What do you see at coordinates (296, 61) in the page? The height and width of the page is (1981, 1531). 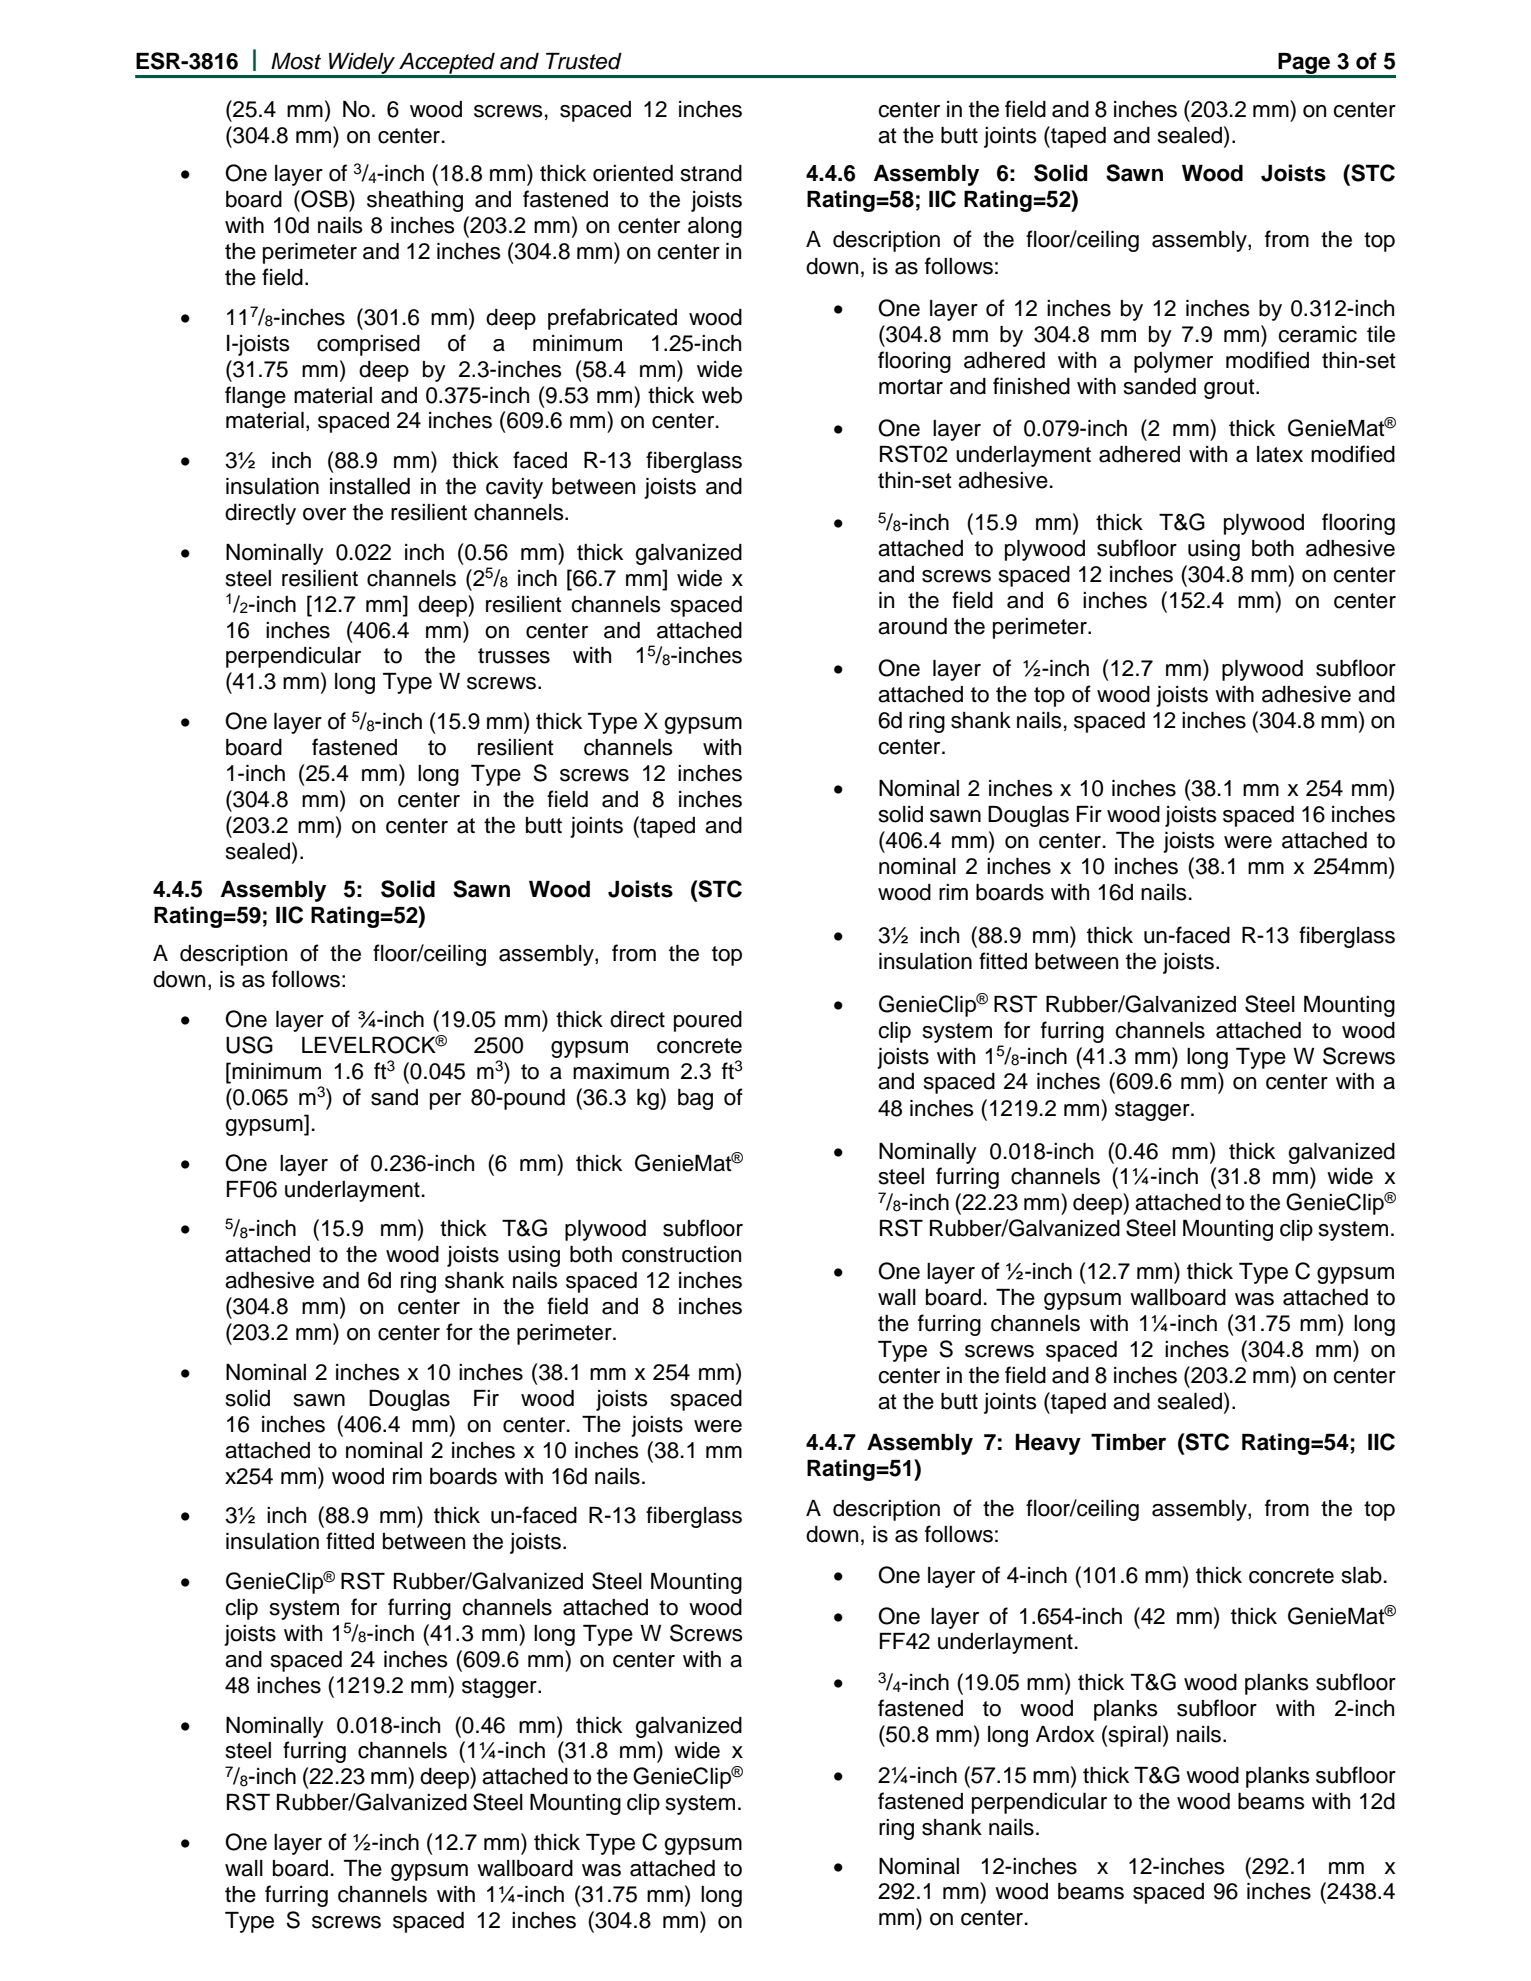 I see `Most` at bounding box center [296, 61].
